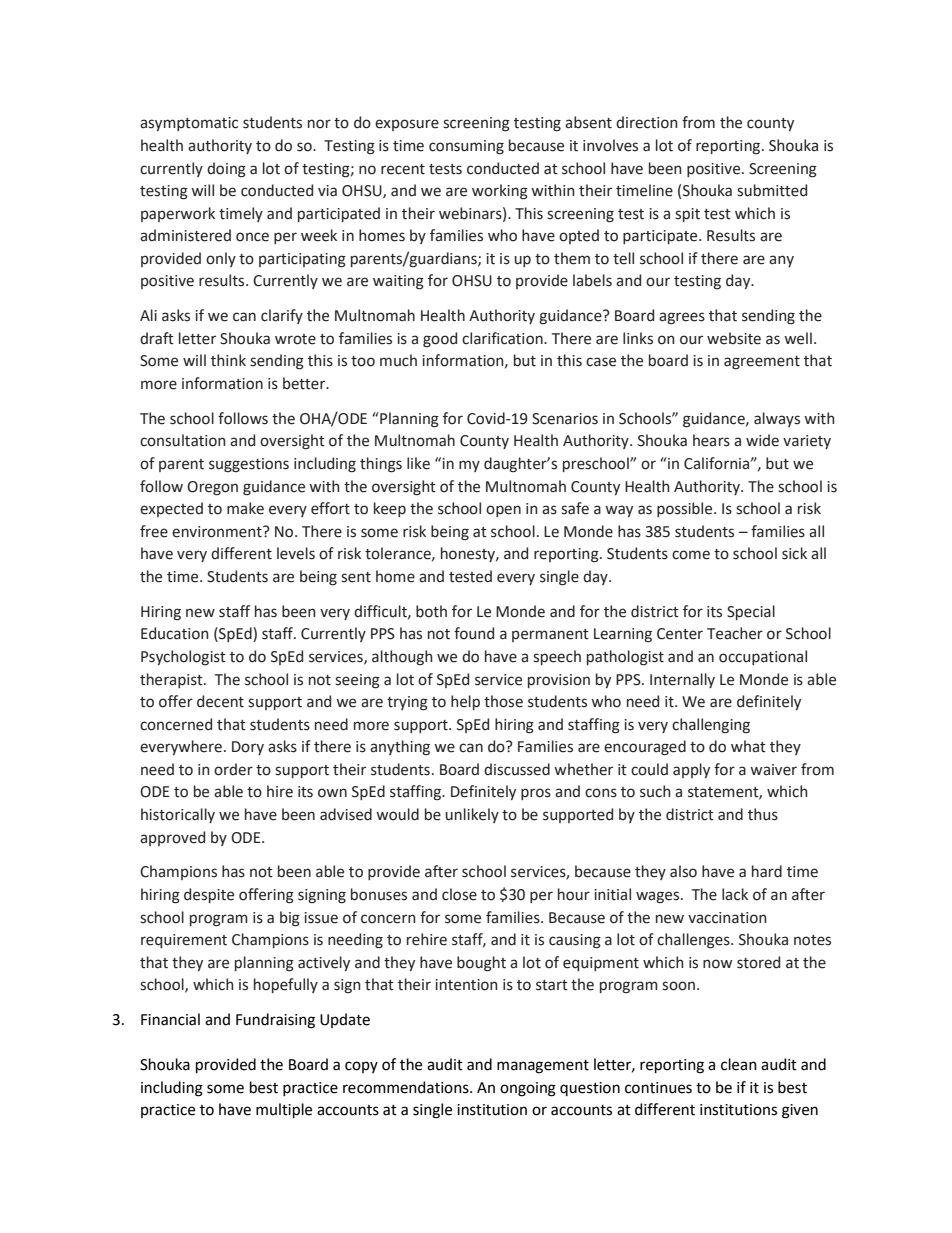 Image resolution: width=952 pixels, height=1233 pixels. I want to click on clean, so click(739, 1064).
